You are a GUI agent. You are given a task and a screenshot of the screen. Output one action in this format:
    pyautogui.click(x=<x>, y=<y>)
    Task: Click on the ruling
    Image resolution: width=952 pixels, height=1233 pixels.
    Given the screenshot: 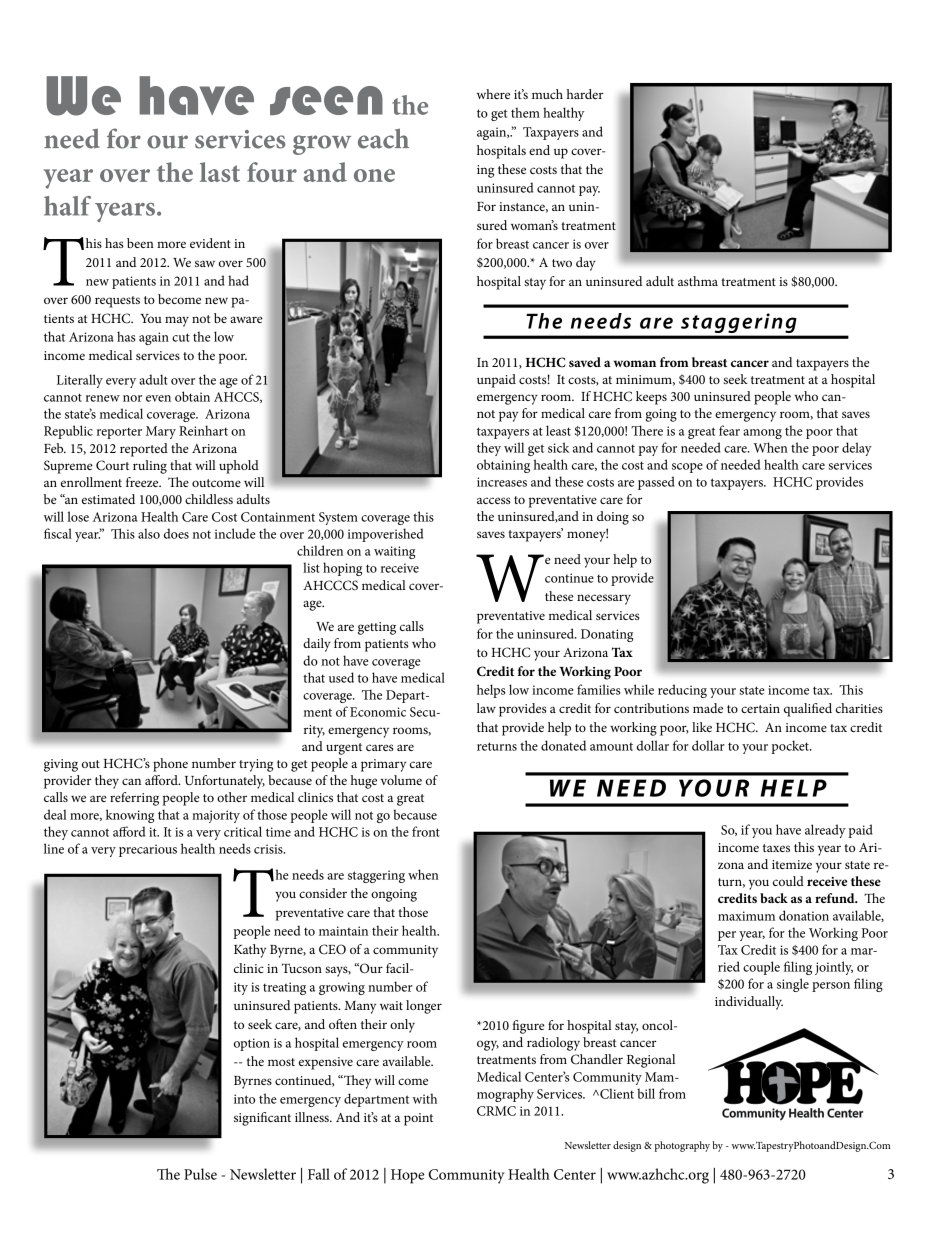 What is the action you would take?
    pyautogui.click(x=150, y=467)
